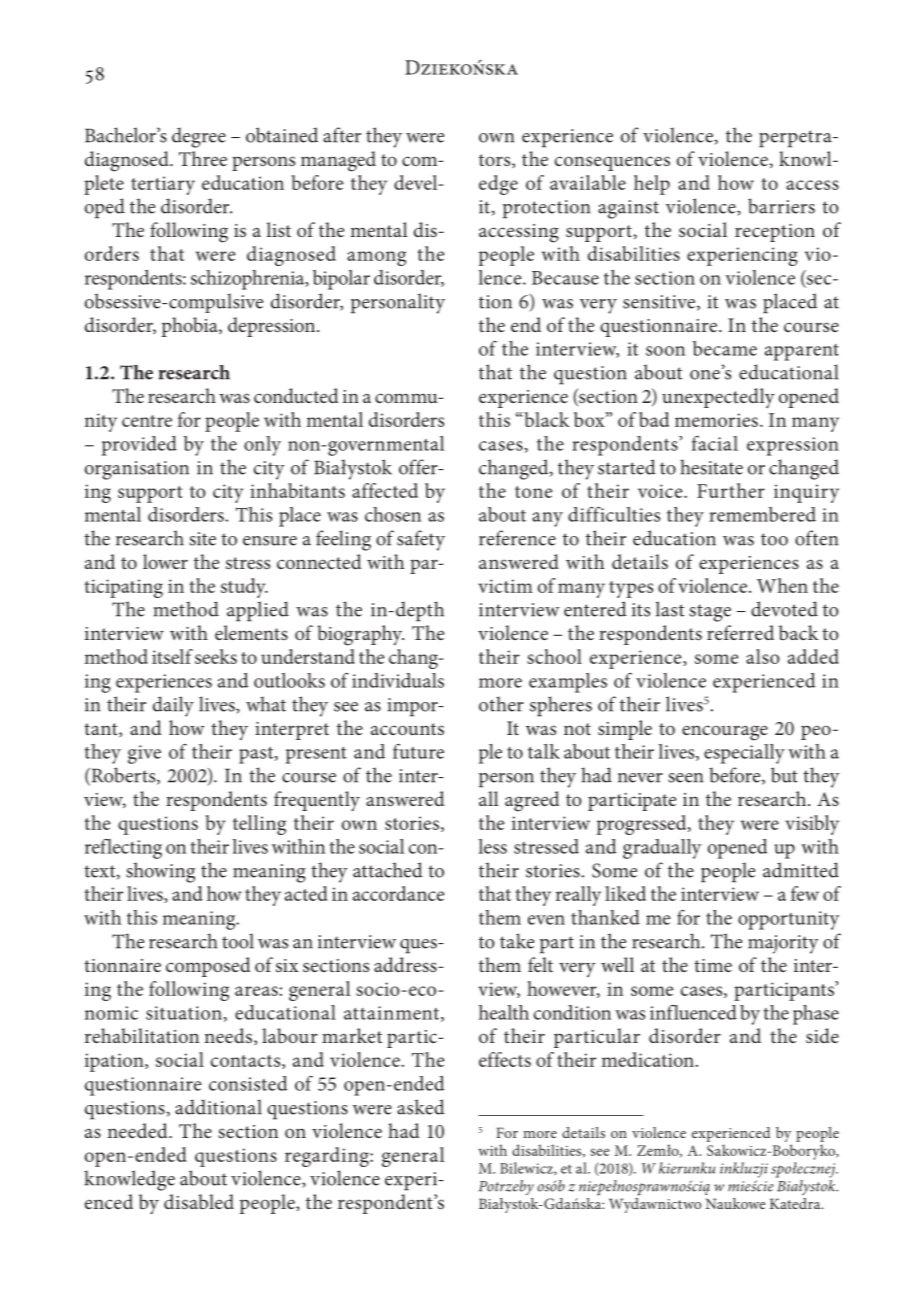 The image size is (923, 1316). What do you see at coordinates (781, 206) in the screenshot?
I see `barriers` at bounding box center [781, 206].
